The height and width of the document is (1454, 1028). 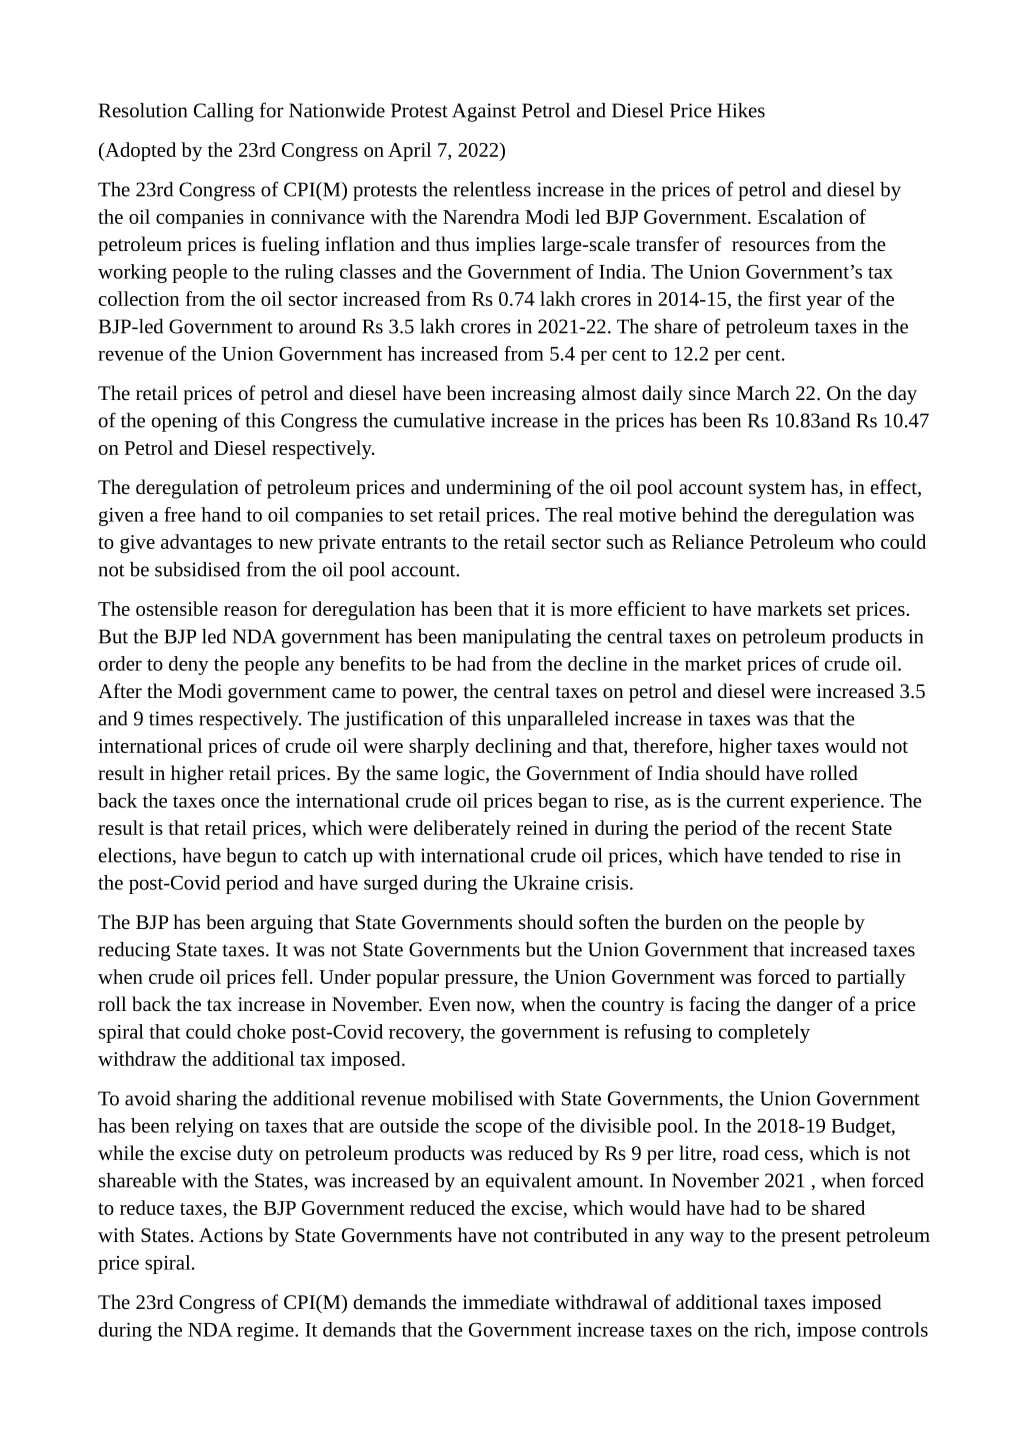 I want to click on regime, so click(x=266, y=1332).
